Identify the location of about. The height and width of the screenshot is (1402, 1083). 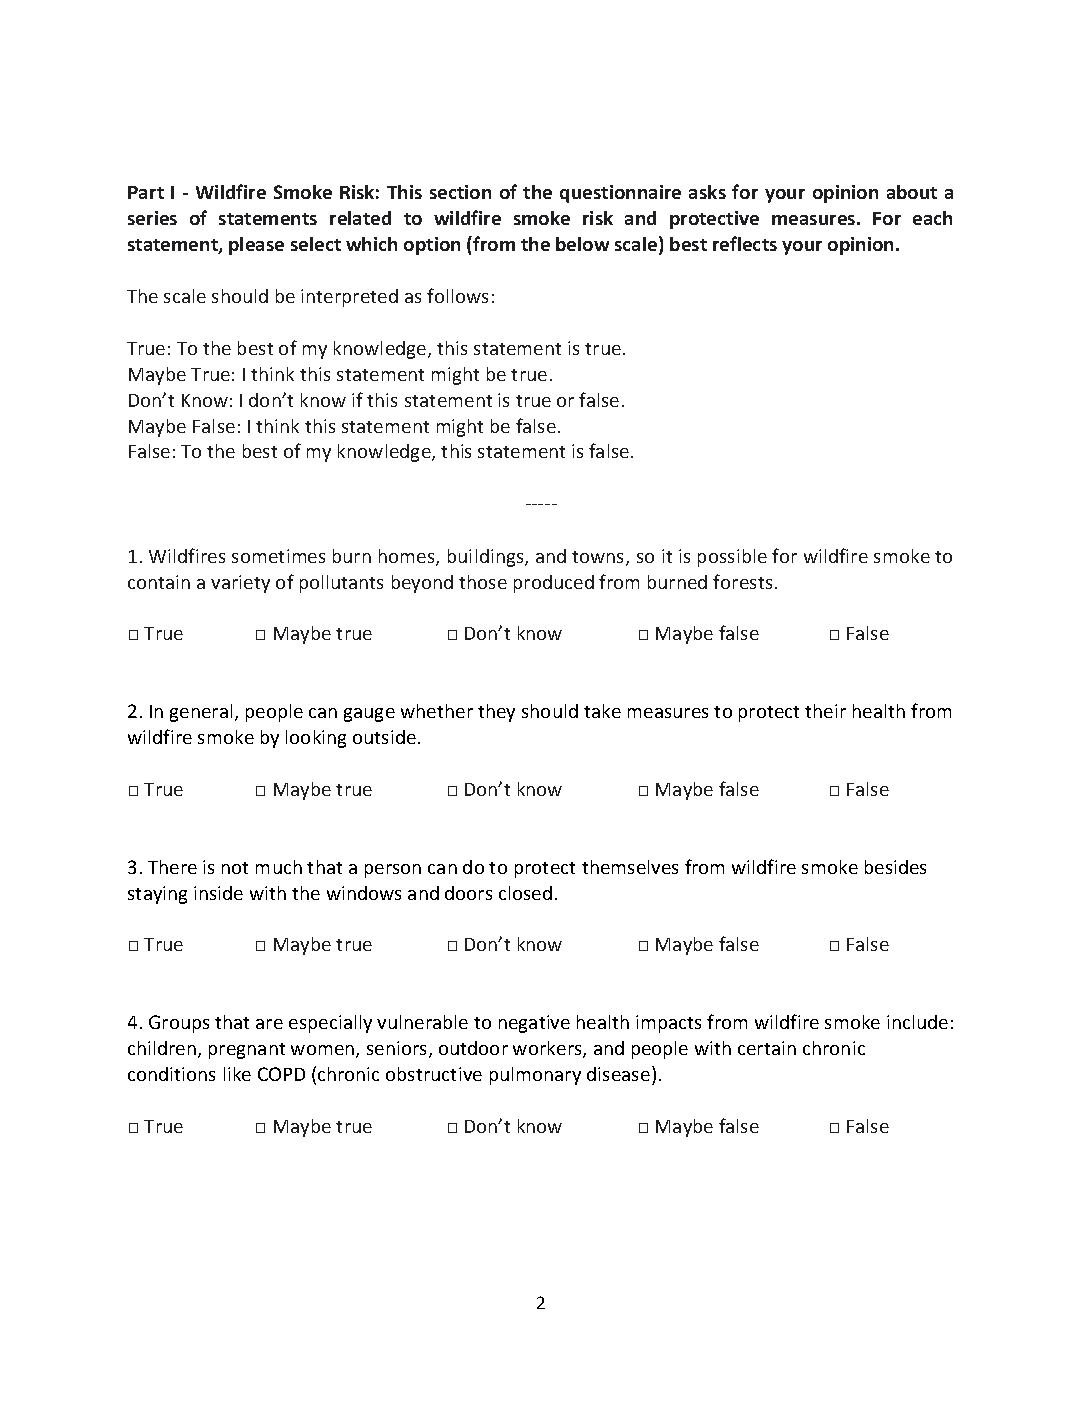
(912, 192).
